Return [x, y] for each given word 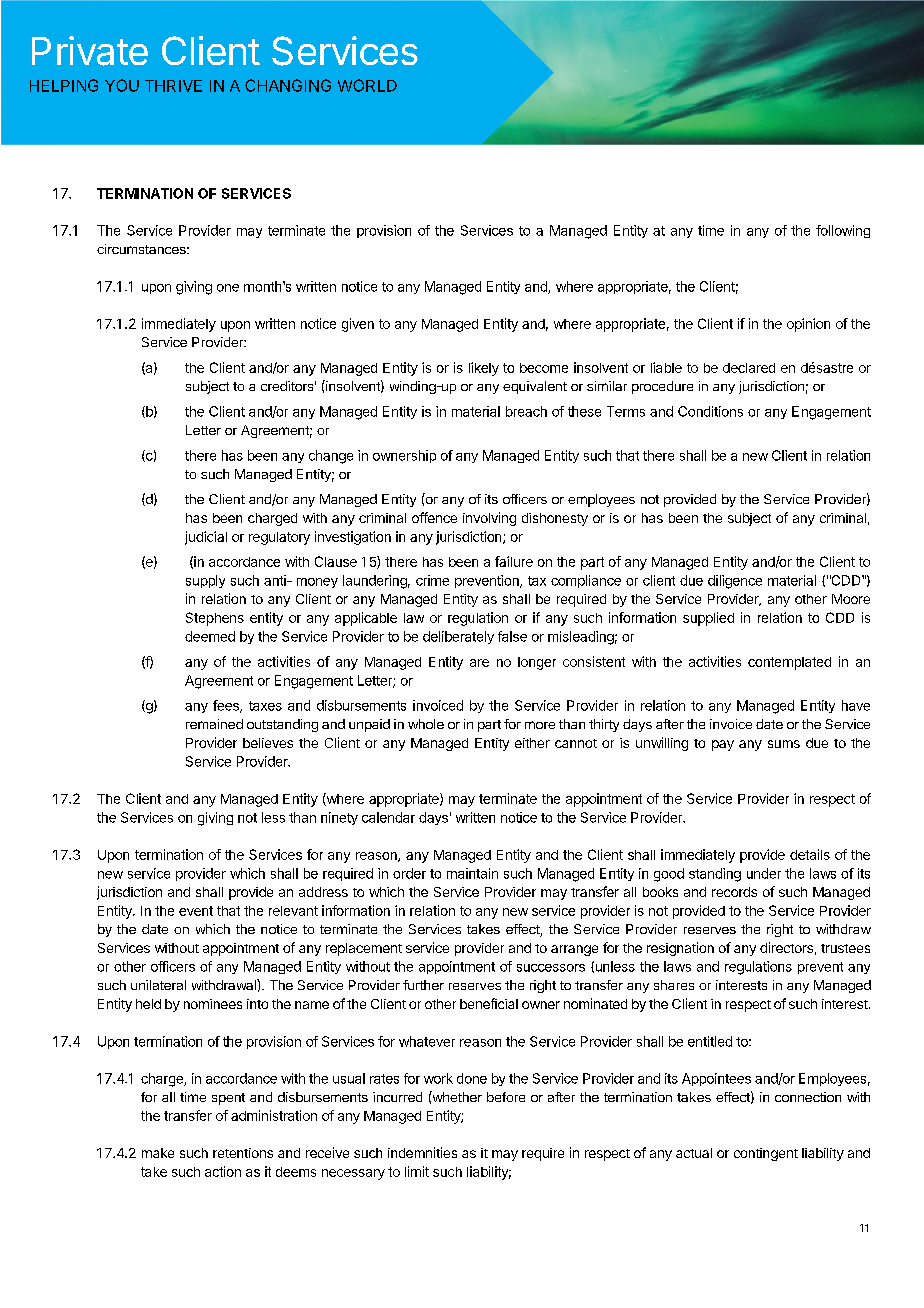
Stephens [215, 619]
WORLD [367, 85]
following [843, 231]
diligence [735, 582]
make [158, 1153]
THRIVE [173, 86]
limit [417, 1171]
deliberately [458, 637]
